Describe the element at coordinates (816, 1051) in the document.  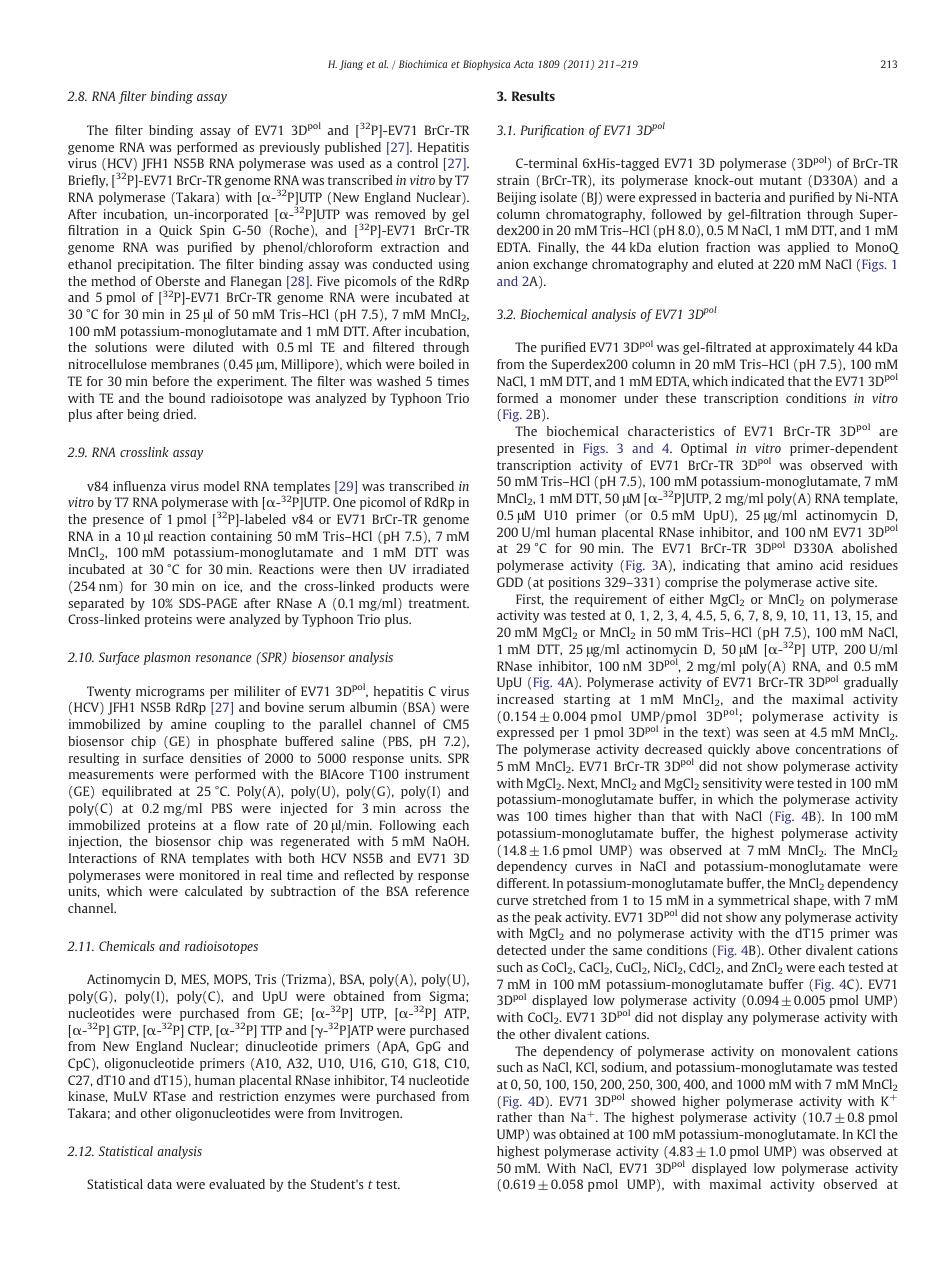
I see `monovalent` at that location.
